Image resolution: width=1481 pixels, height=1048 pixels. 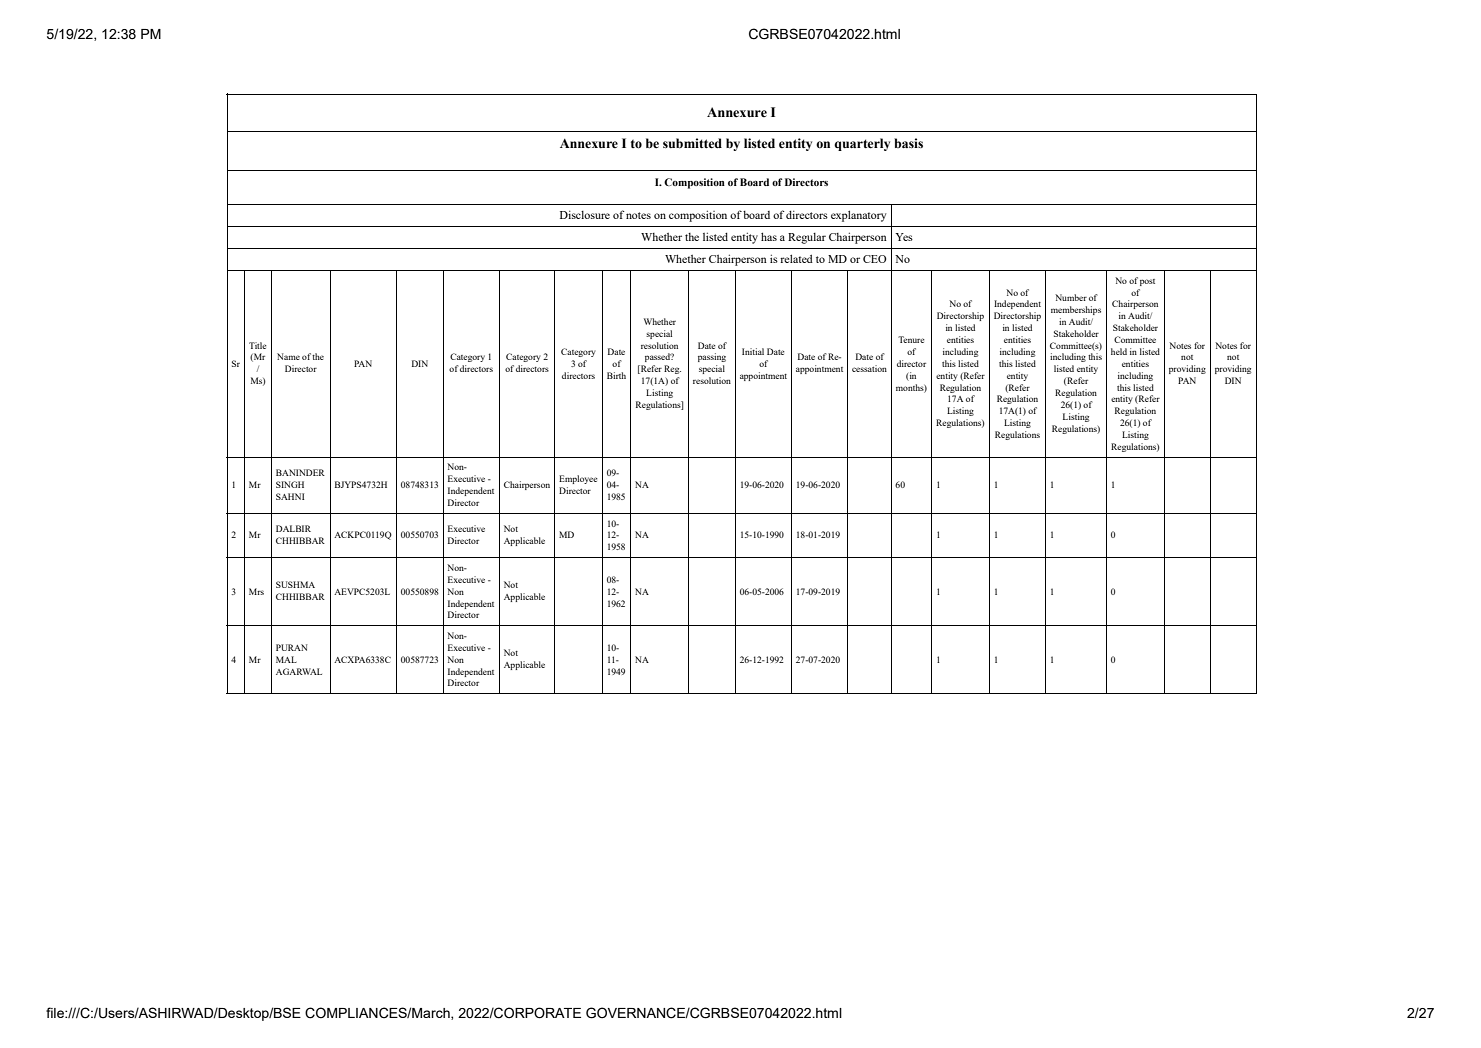 I want to click on basis, so click(x=908, y=143).
